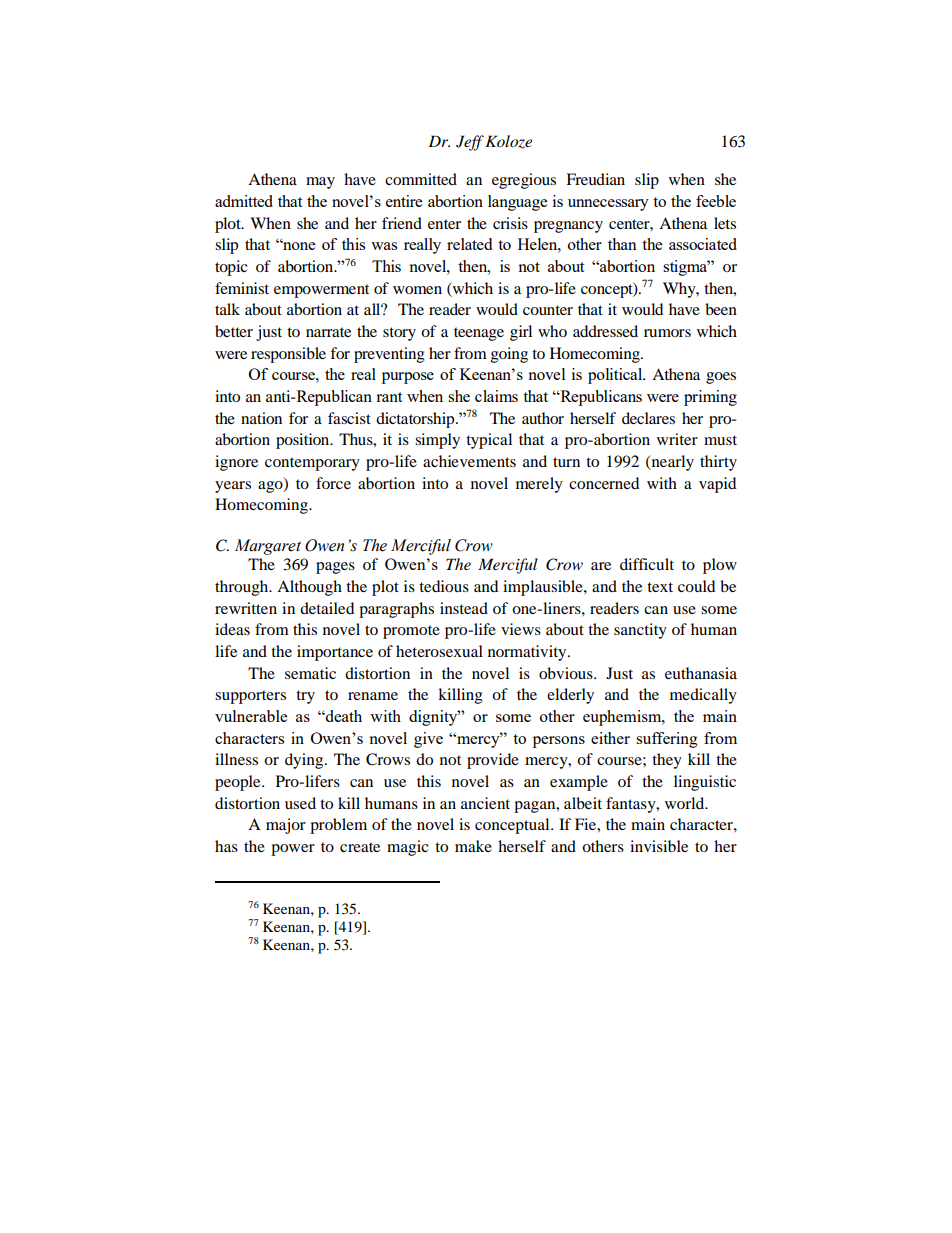  I want to click on major, so click(286, 826).
